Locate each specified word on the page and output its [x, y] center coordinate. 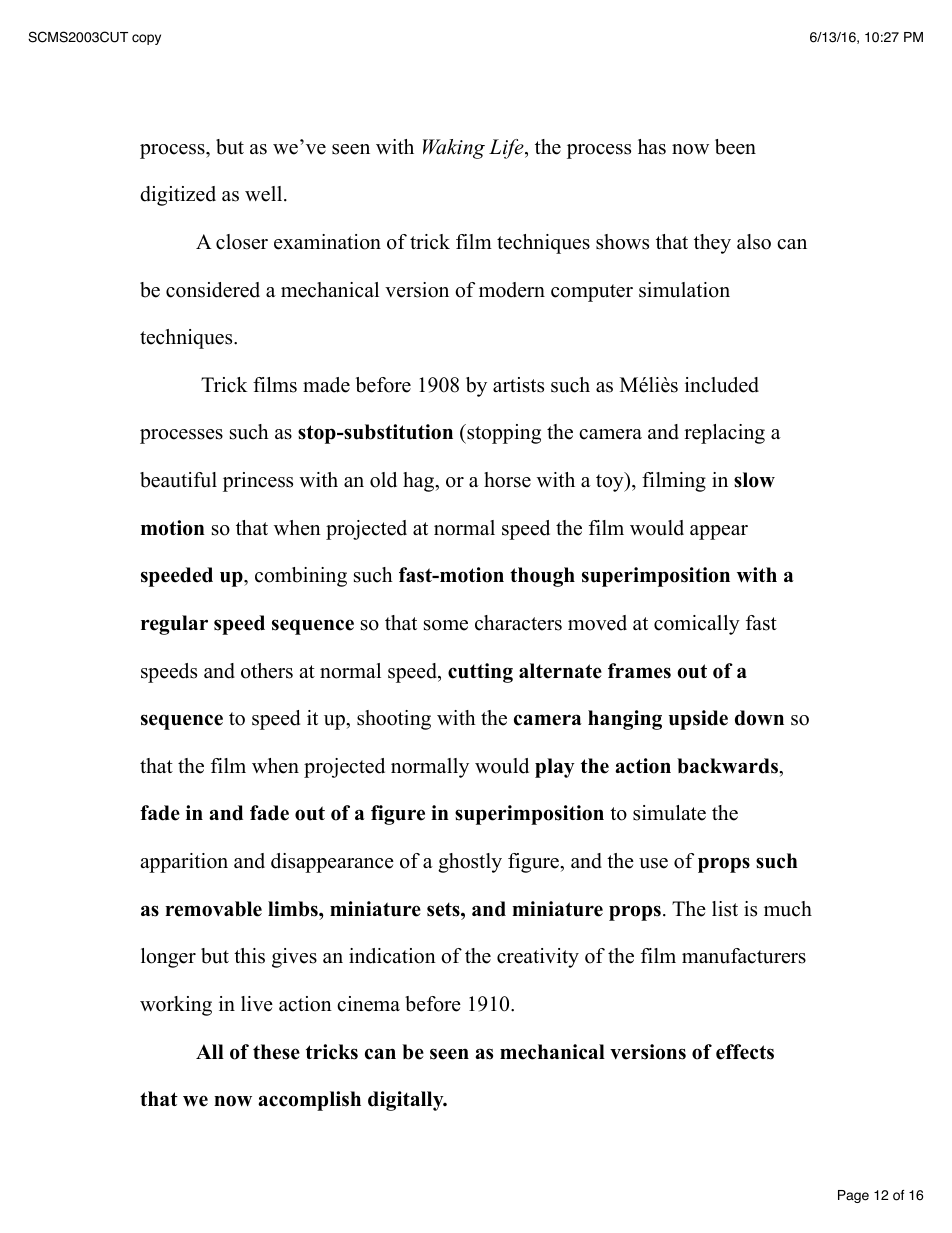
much [788, 909]
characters [518, 623]
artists [518, 385]
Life [507, 149]
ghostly [470, 863]
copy [146, 39]
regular [174, 625]
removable [213, 909]
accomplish [309, 1101]
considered [213, 290]
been [735, 147]
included [722, 385]
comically [697, 625]
